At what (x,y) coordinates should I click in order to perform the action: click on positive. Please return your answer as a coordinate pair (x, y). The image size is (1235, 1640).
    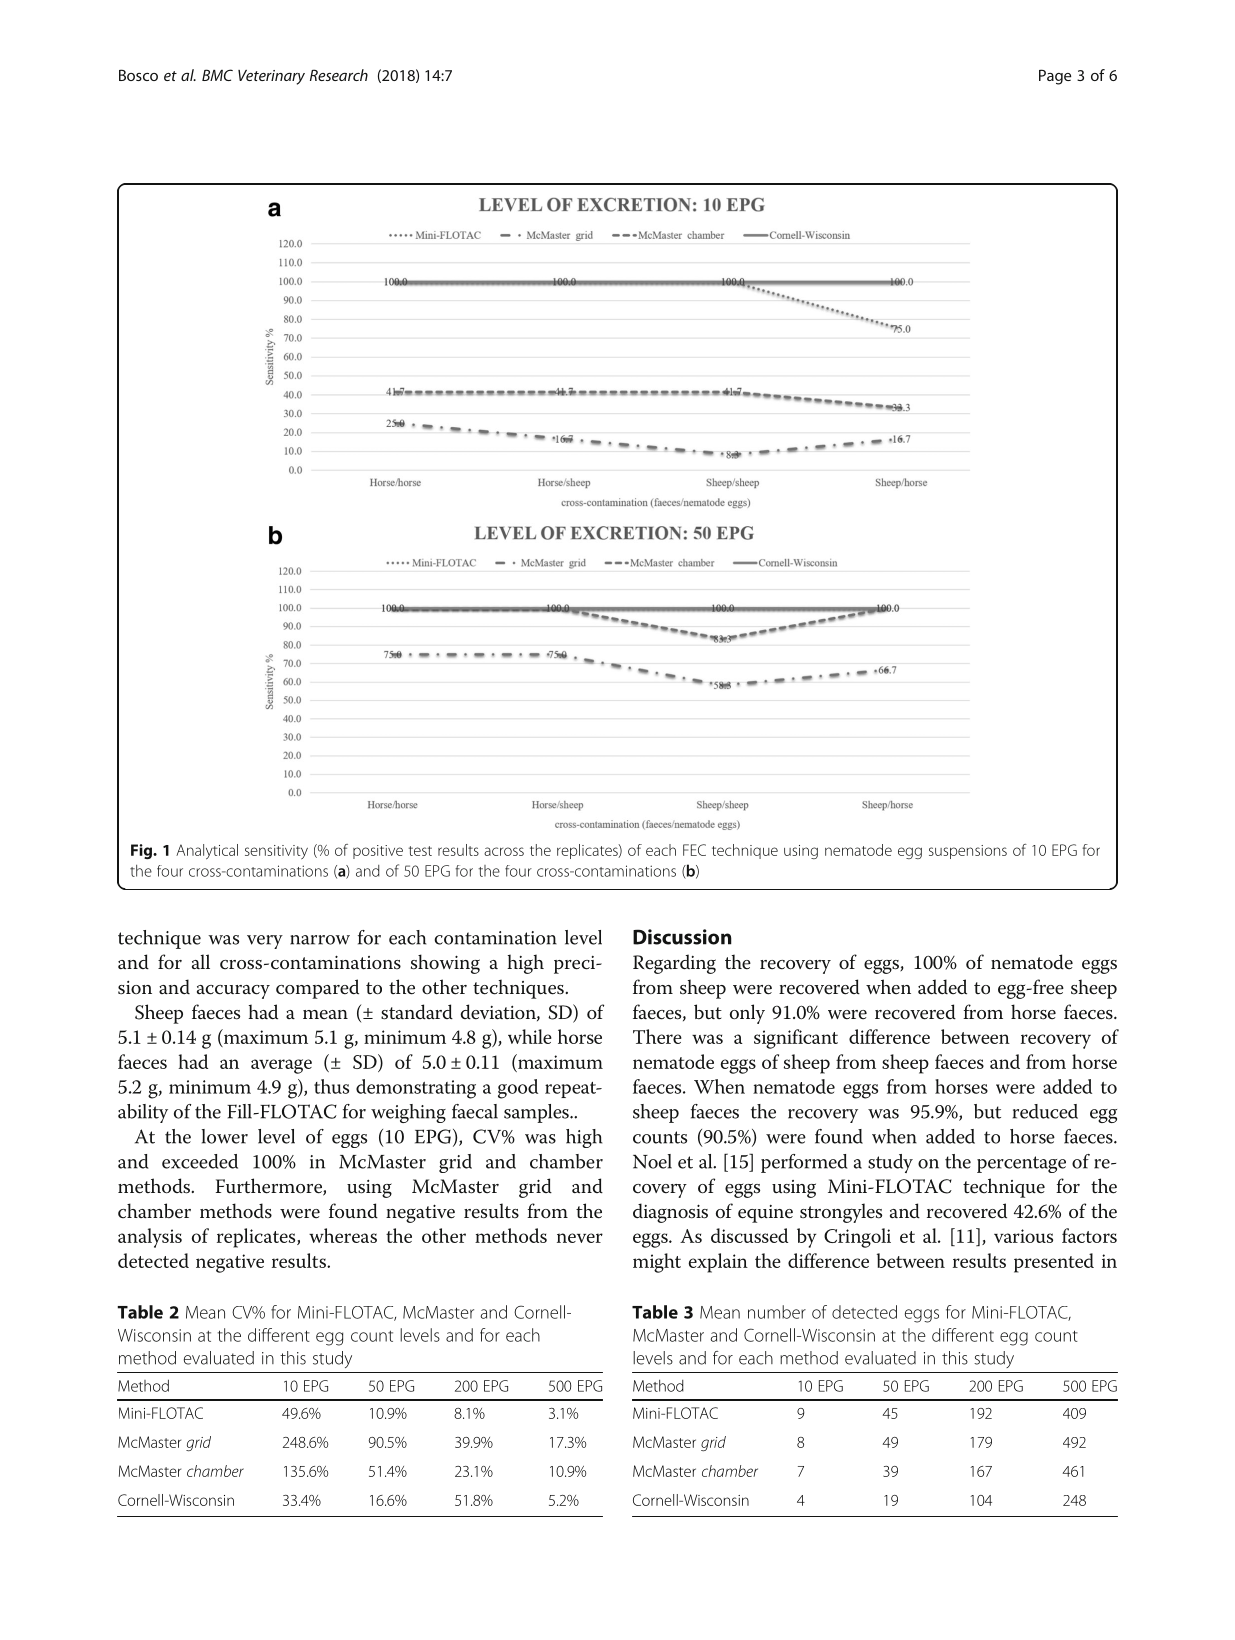
    Looking at the image, I should click on (378, 852).
